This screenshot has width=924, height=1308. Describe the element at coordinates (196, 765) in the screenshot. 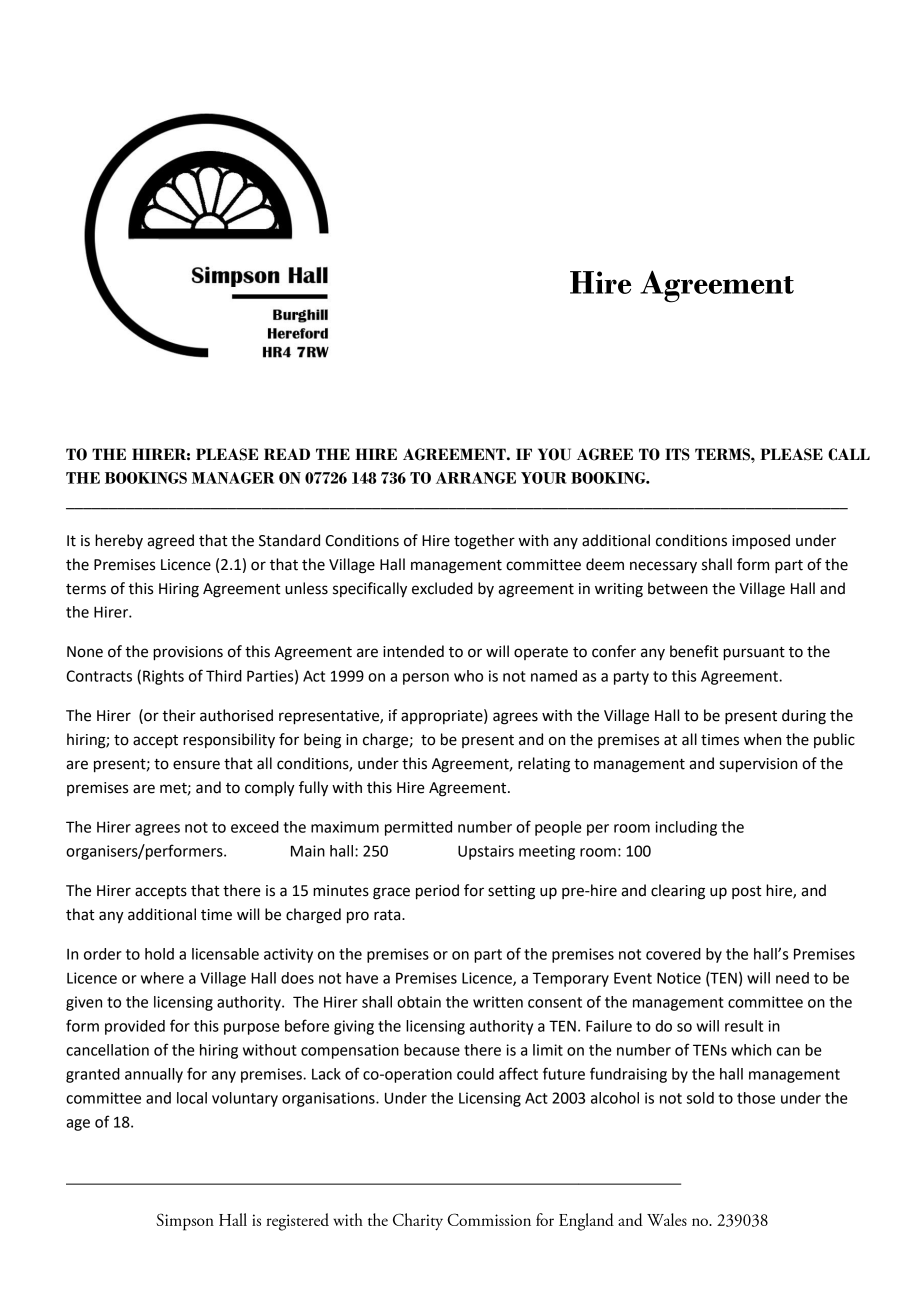

I see `ensure` at that location.
